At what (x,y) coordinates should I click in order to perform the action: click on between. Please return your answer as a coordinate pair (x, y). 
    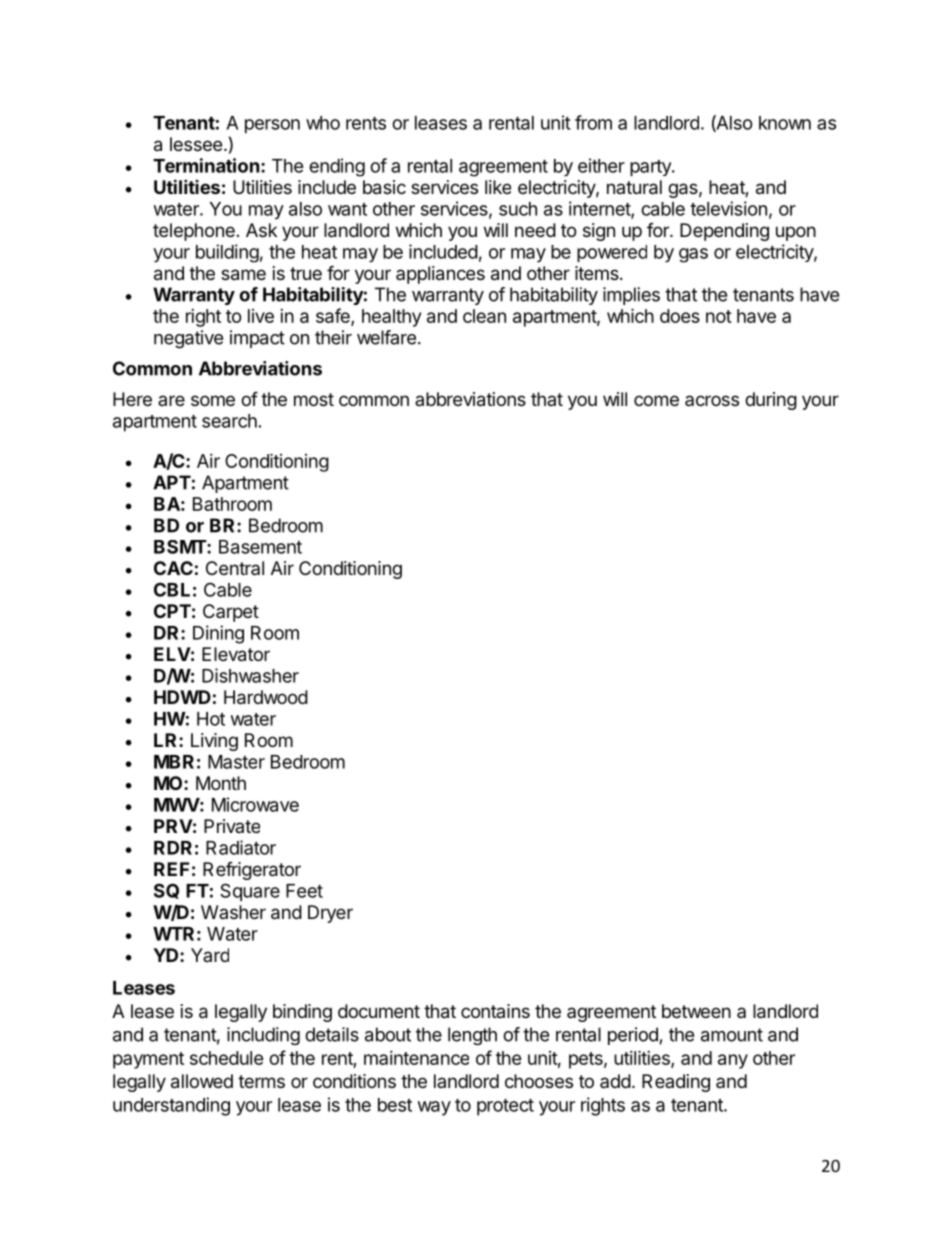
    Looking at the image, I should click on (696, 1011).
